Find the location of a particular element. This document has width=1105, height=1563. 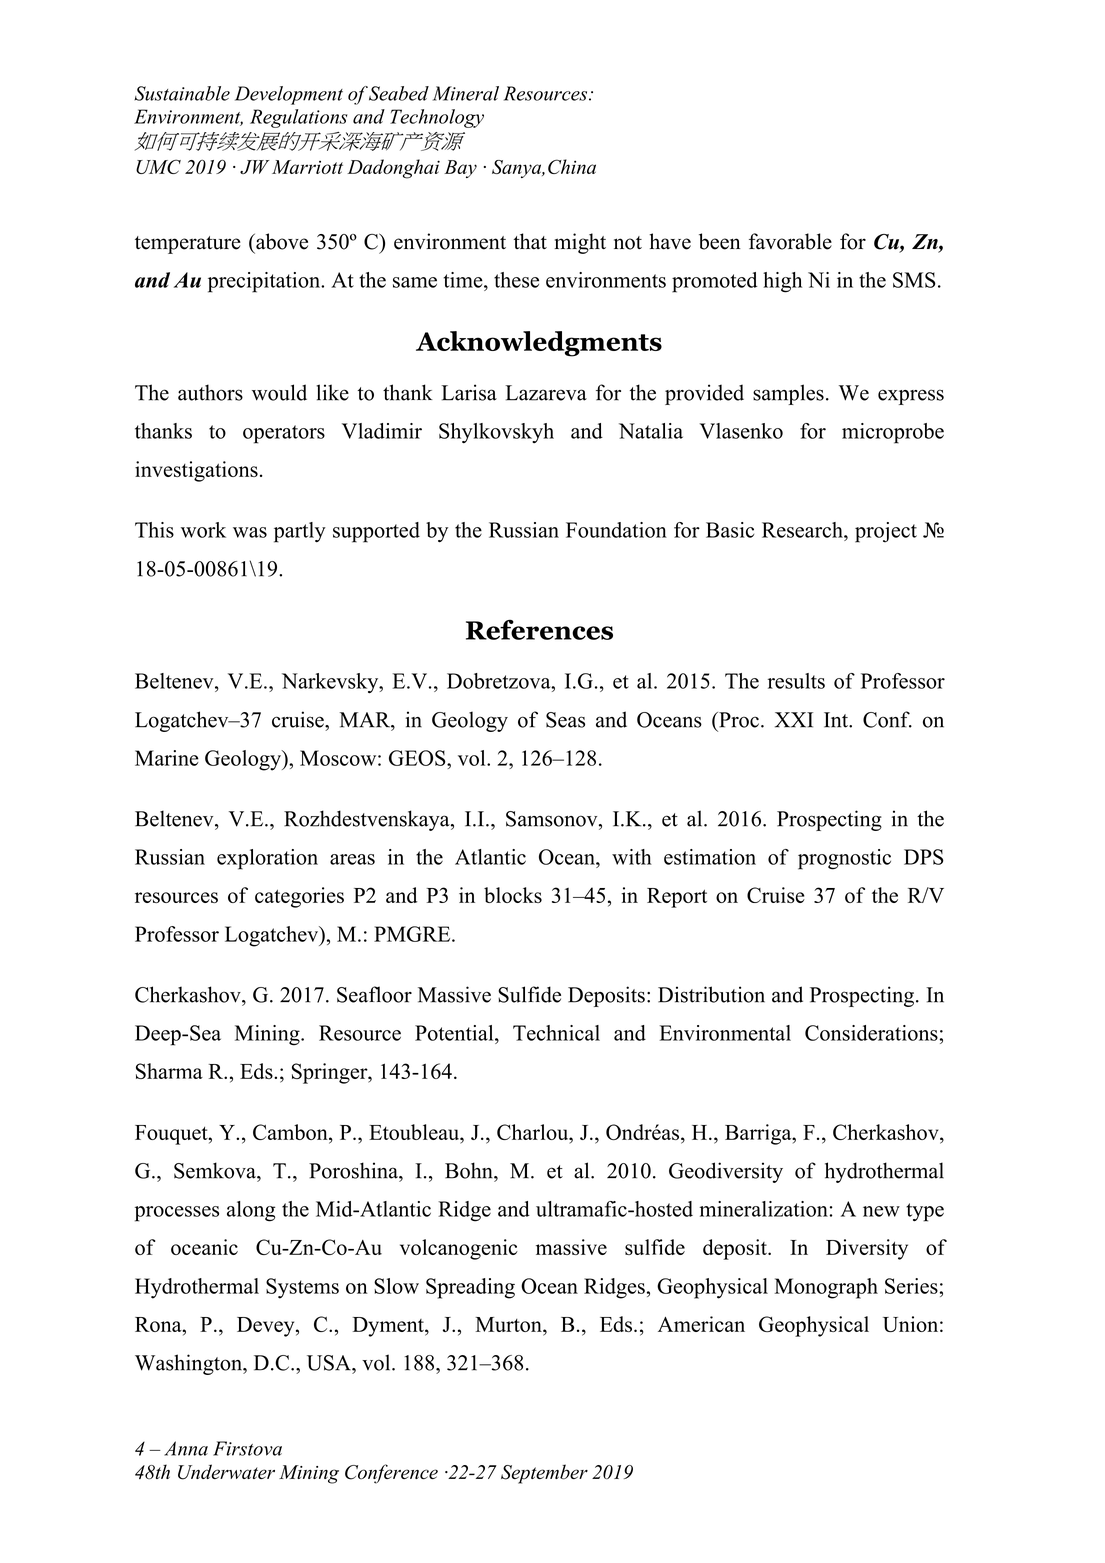

Sharma is located at coordinates (169, 1071).
